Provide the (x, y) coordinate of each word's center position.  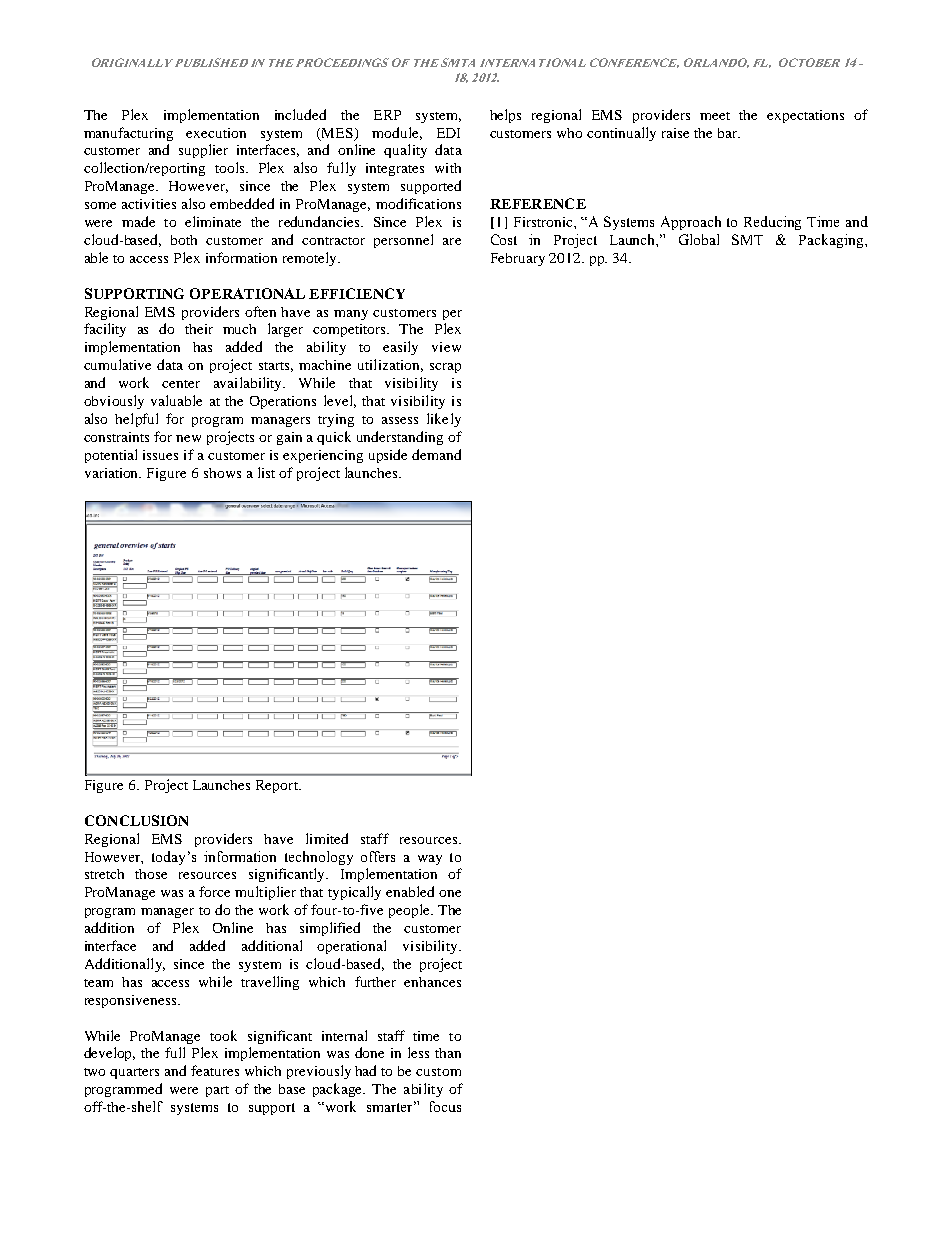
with (448, 168)
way (430, 860)
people (410, 911)
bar (729, 133)
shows (222, 473)
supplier (203, 151)
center (181, 384)
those (151, 874)
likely (444, 420)
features (215, 1070)
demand (436, 454)
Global (699, 239)
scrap (445, 368)
